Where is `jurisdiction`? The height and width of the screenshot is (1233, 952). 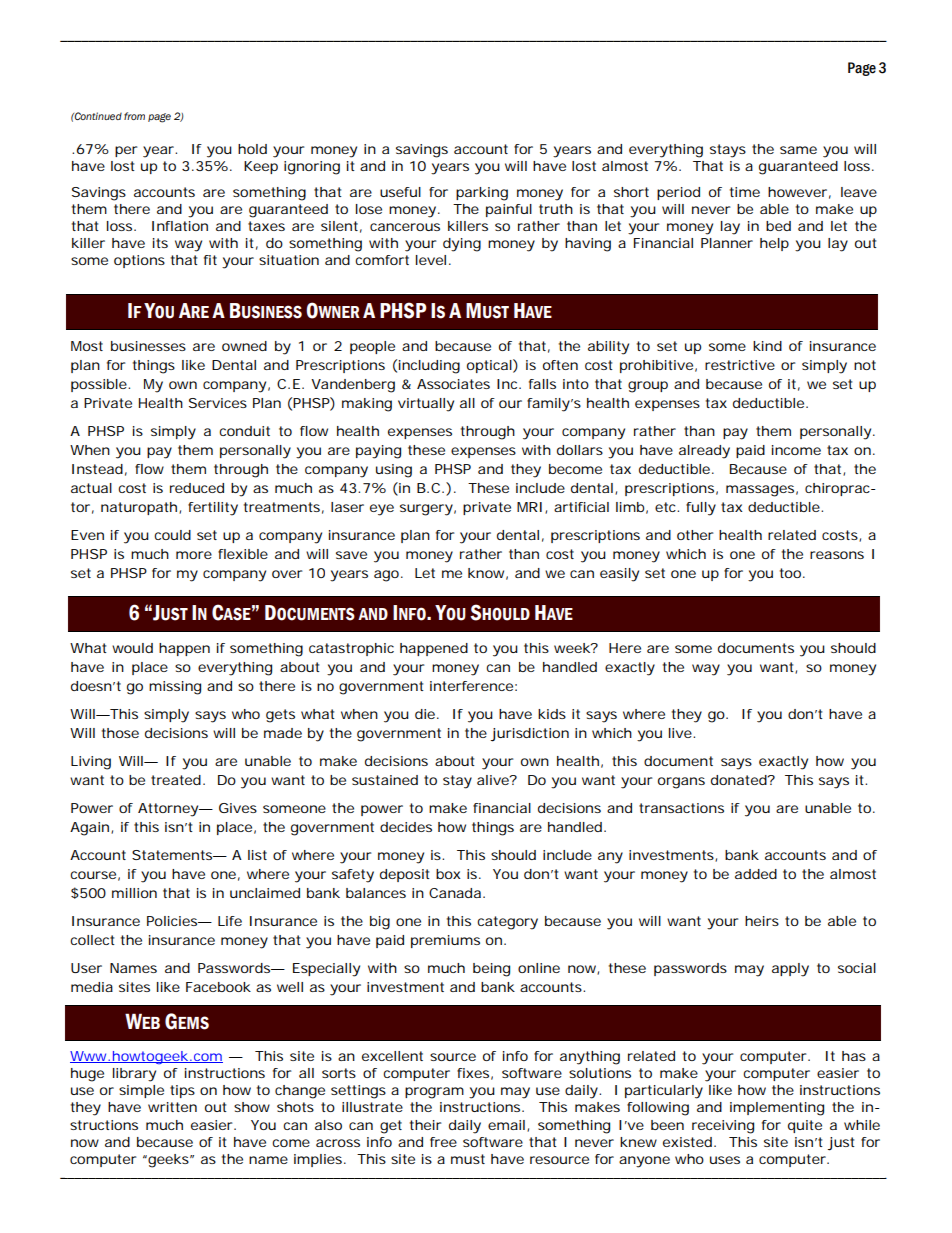 jurisdiction is located at coordinates (529, 735).
